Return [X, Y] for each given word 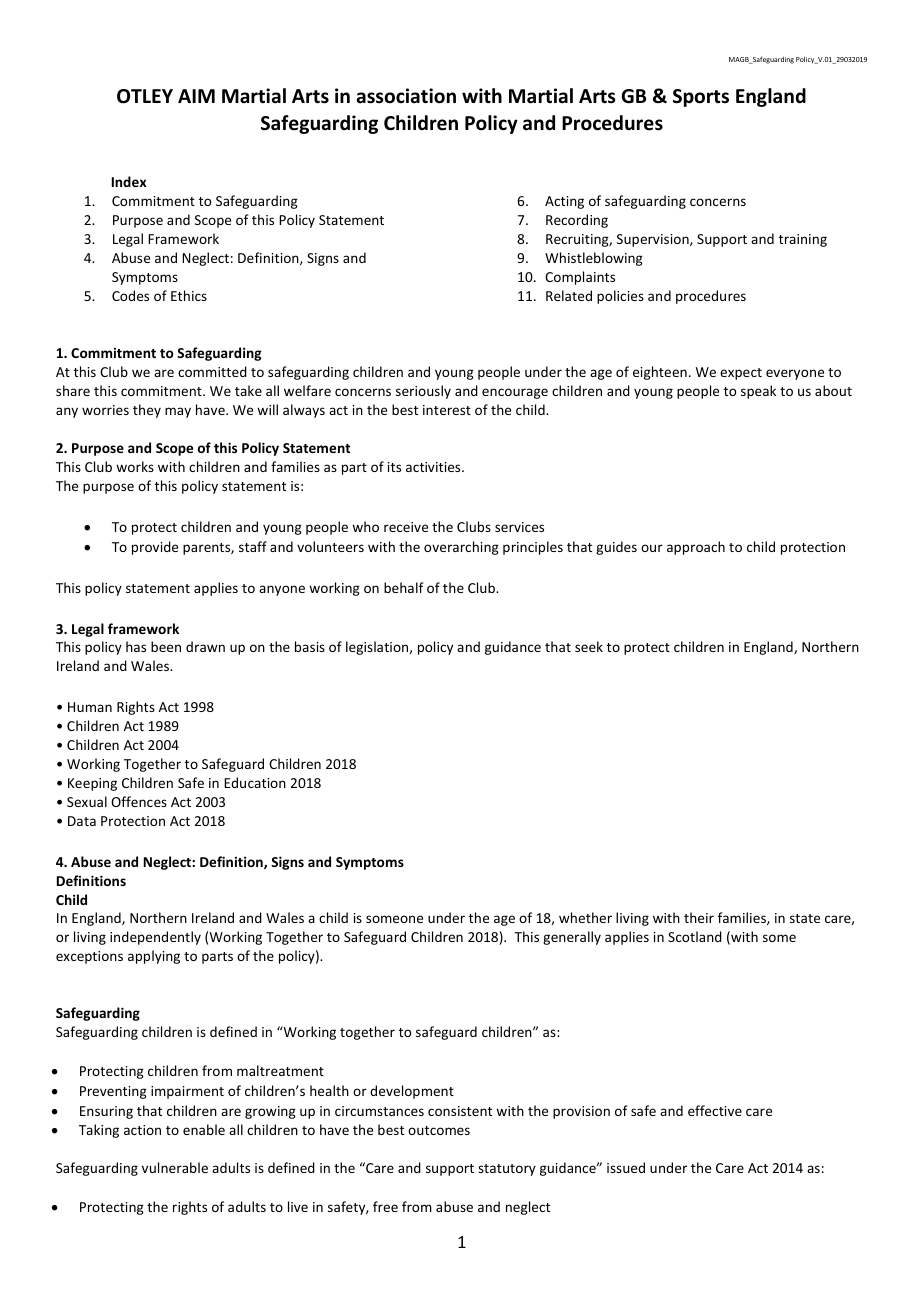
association [406, 96]
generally [572, 938]
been [166, 646]
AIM [196, 96]
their [699, 917]
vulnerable [175, 1167]
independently [155, 938]
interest [447, 410]
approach [696, 548]
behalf [404, 587]
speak [758, 392]
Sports [701, 98]
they [147, 411]
